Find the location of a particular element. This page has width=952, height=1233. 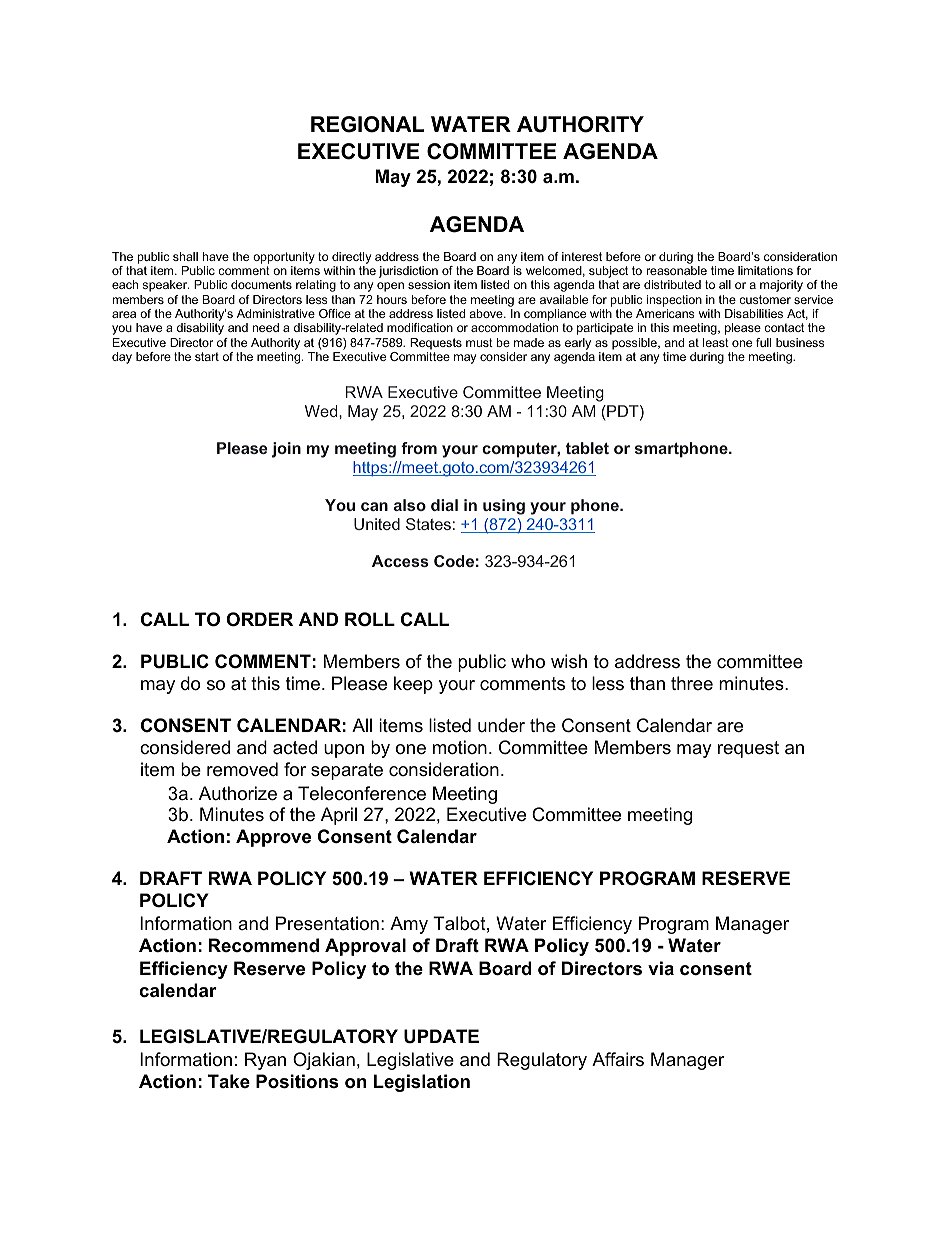

must is located at coordinates (479, 342).
